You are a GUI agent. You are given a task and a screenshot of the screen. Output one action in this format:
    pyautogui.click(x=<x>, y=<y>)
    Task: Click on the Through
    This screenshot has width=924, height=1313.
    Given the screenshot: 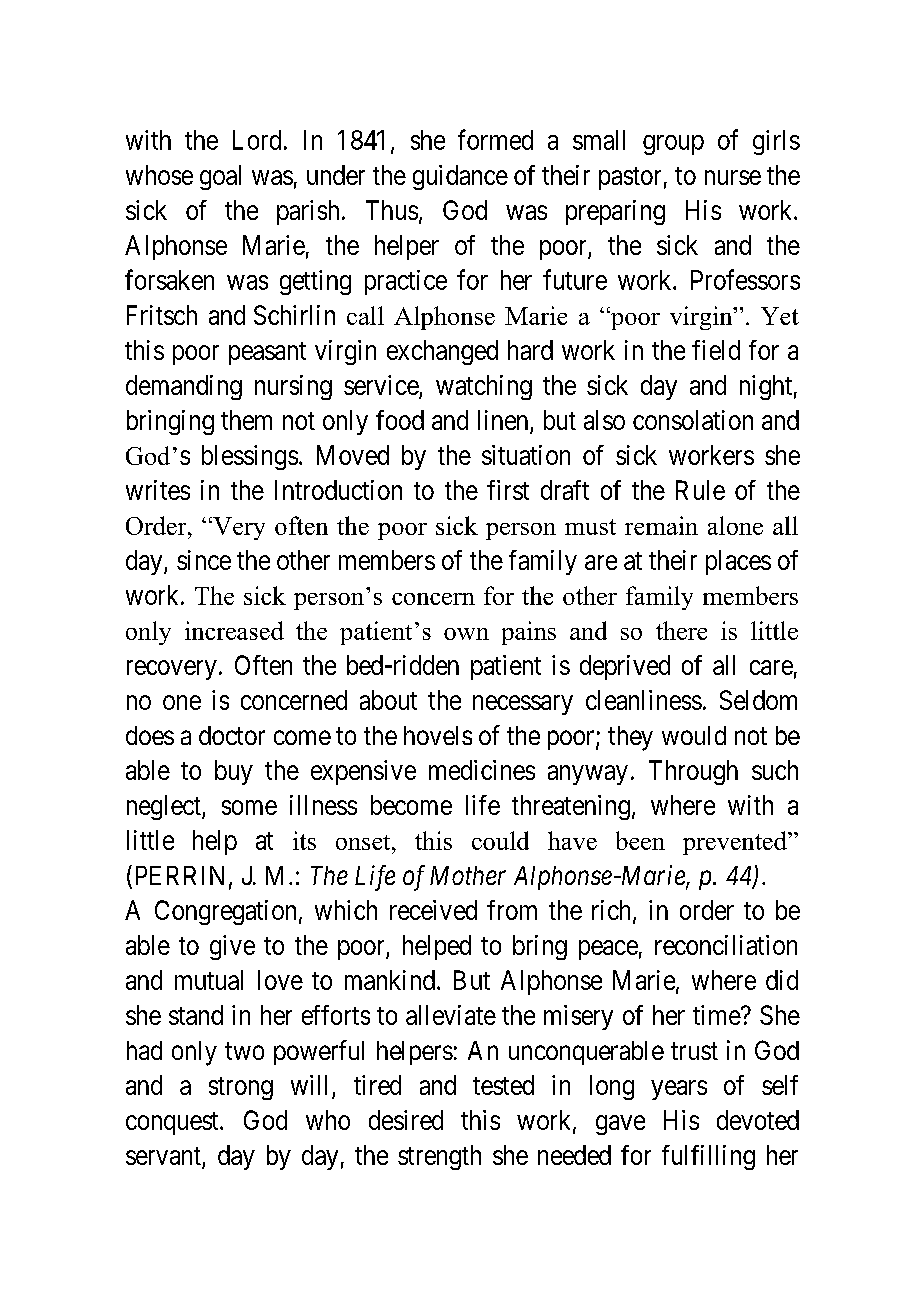 What is the action you would take?
    pyautogui.click(x=693, y=772)
